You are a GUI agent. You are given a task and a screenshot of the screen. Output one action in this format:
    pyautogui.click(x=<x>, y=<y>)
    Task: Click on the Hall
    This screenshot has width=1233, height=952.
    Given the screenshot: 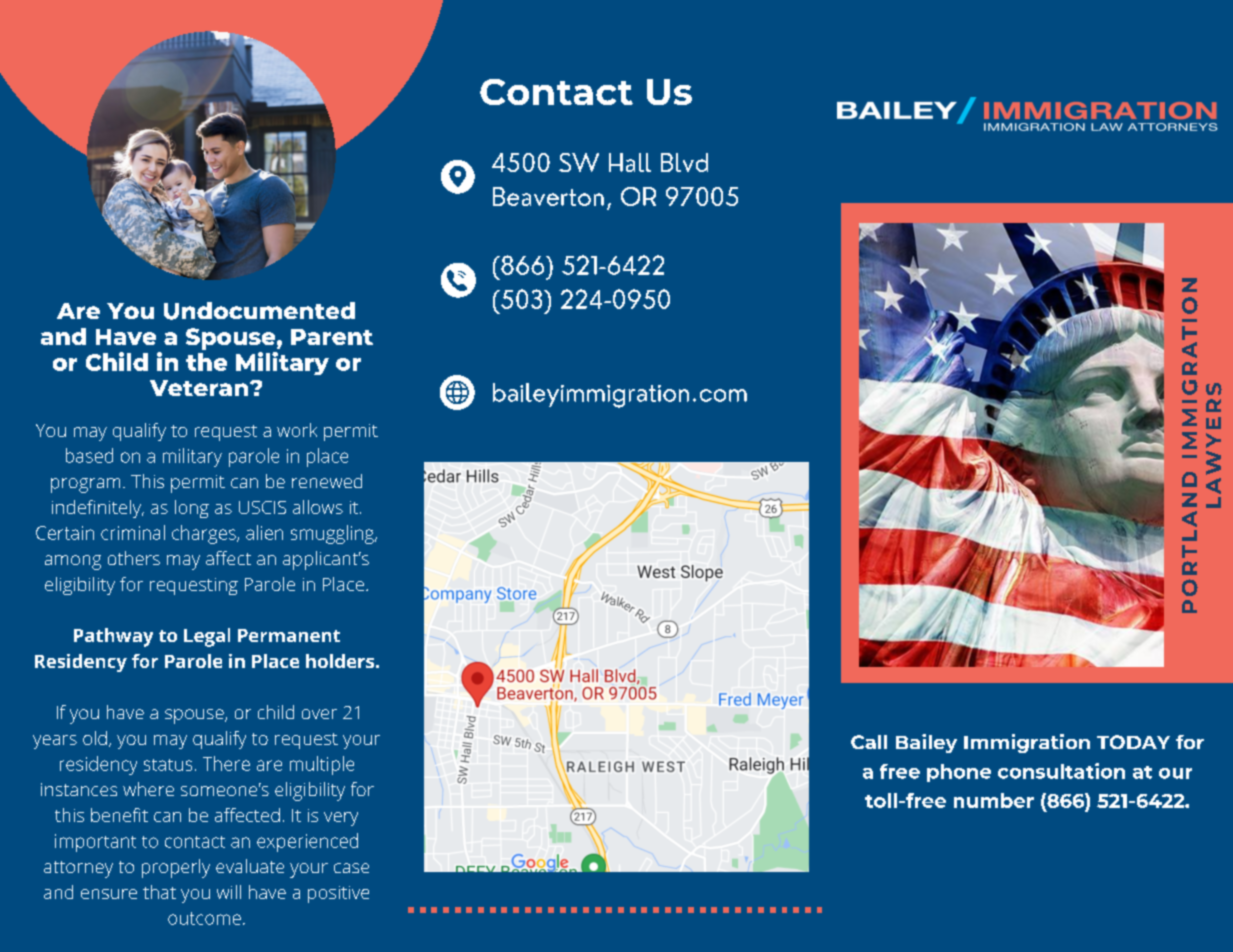 What is the action you would take?
    pyautogui.click(x=630, y=162)
